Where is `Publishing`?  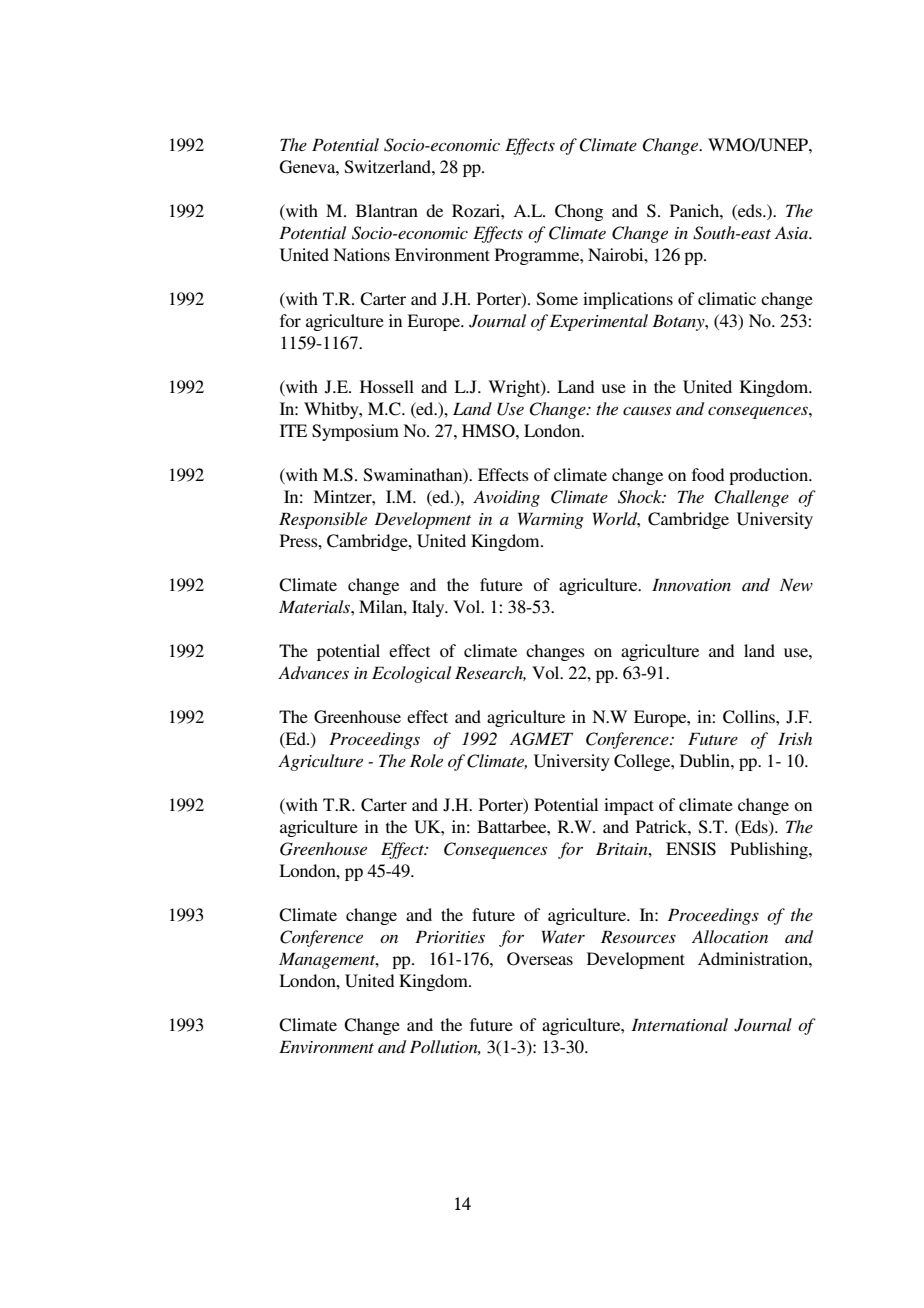
Publishing is located at coordinates (770, 850).
